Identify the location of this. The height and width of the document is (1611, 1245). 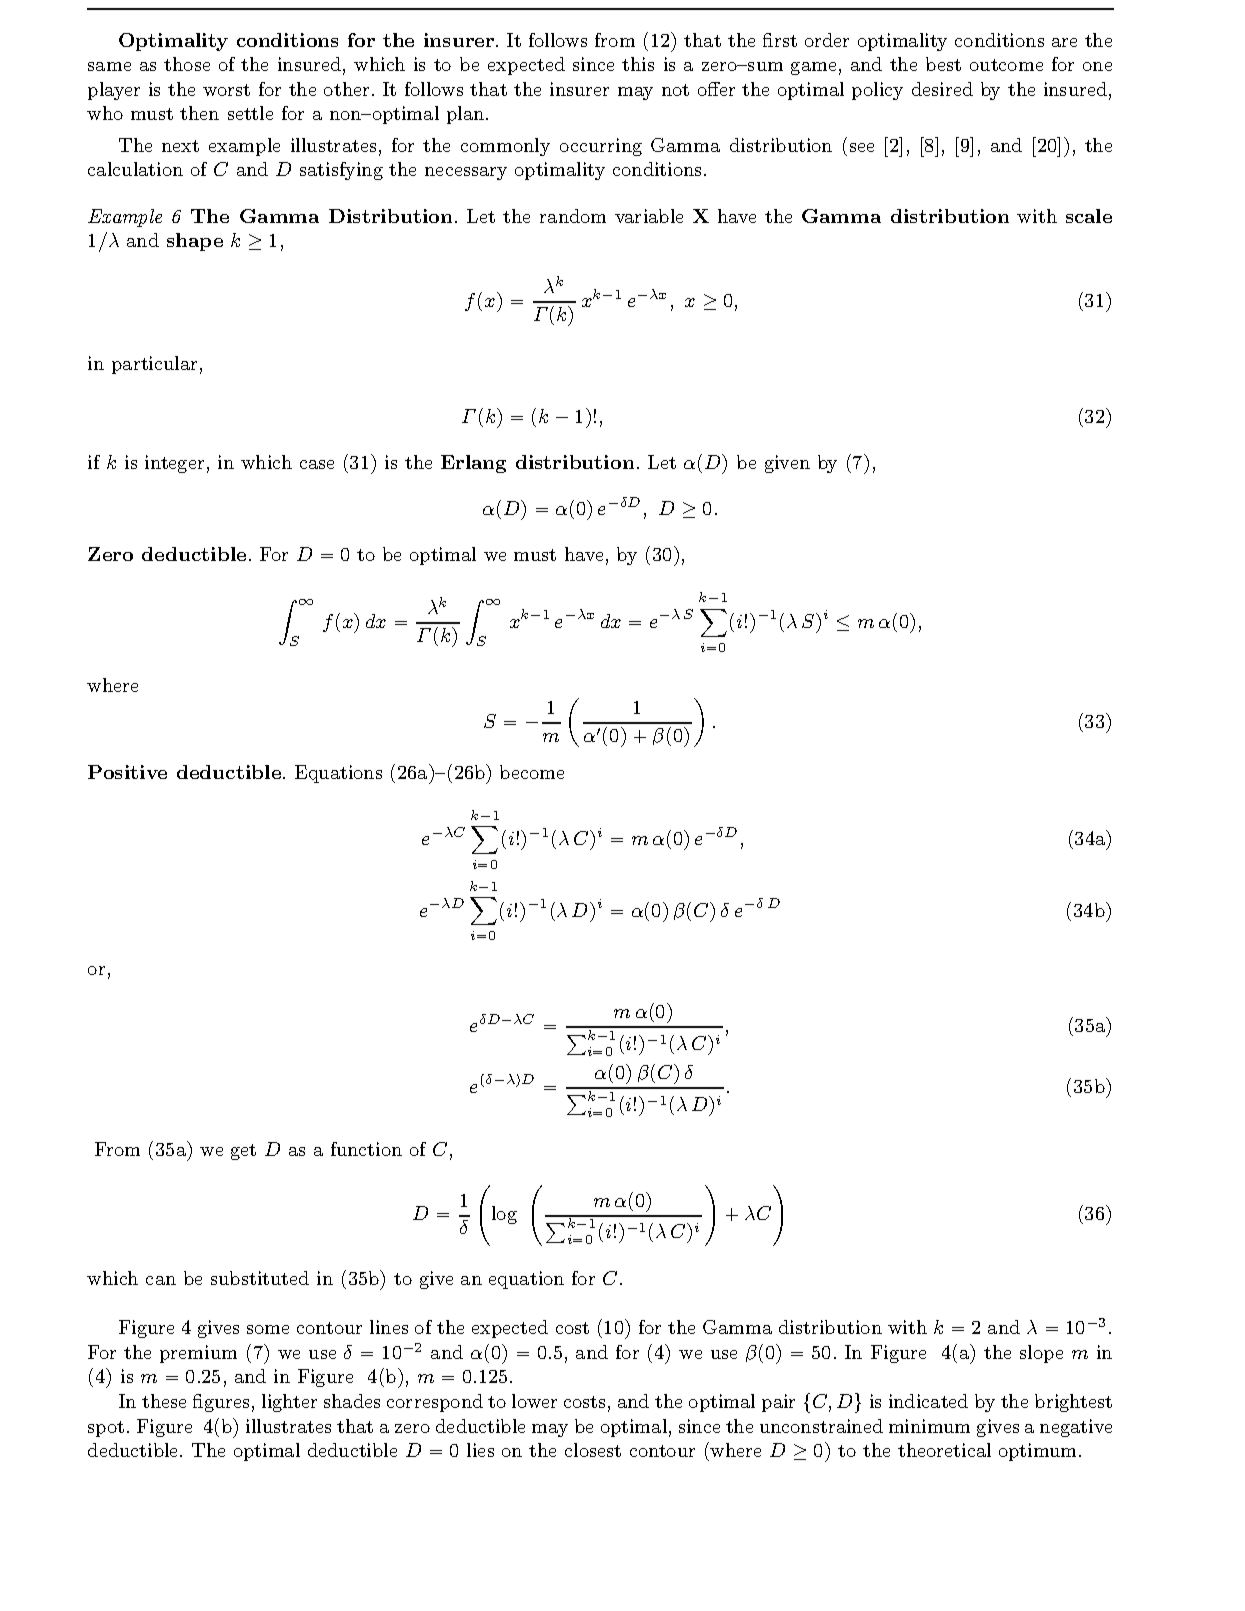
(638, 64).
